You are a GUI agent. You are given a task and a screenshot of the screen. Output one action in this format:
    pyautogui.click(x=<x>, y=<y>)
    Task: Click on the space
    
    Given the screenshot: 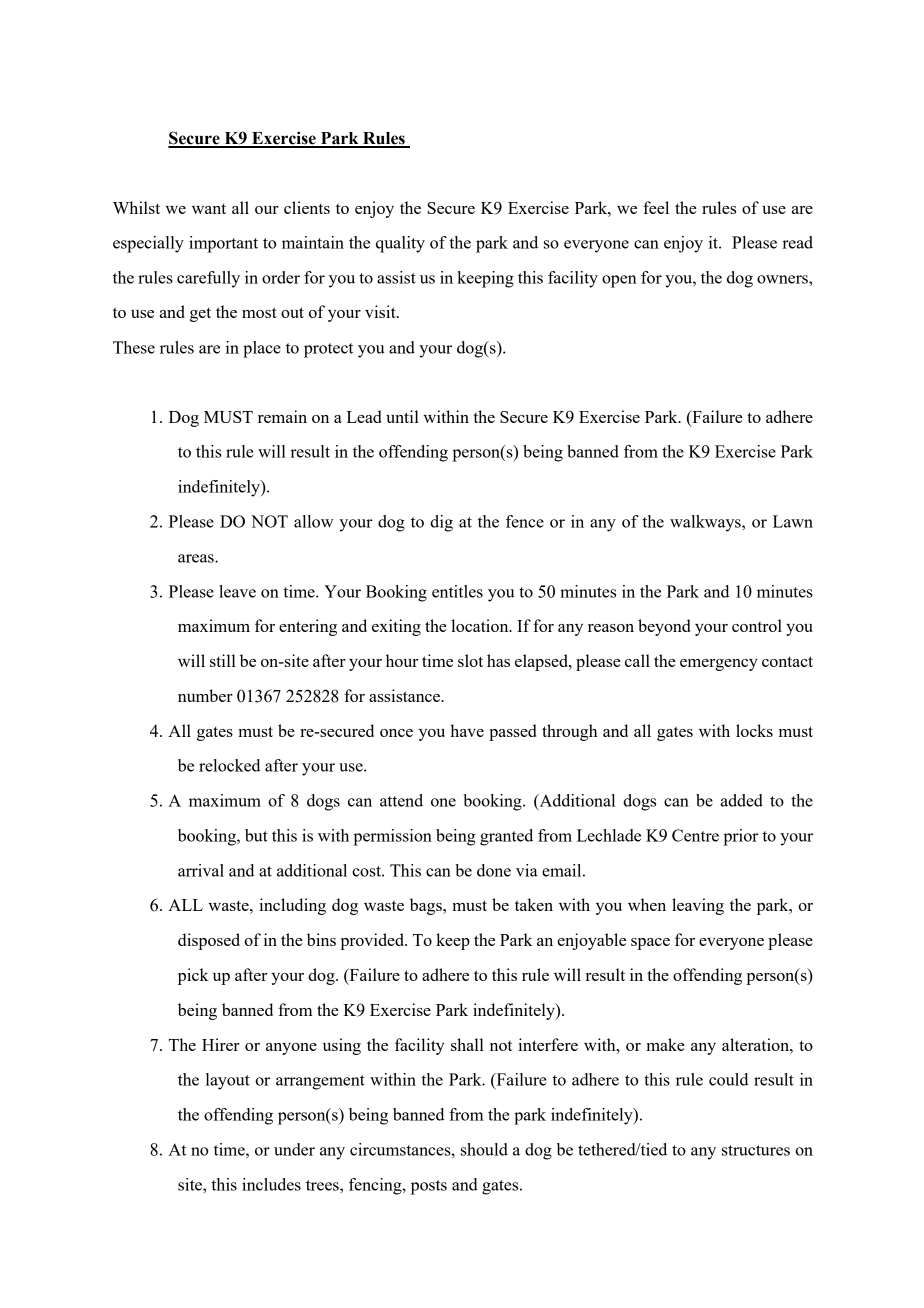 What is the action you would take?
    pyautogui.click(x=650, y=944)
